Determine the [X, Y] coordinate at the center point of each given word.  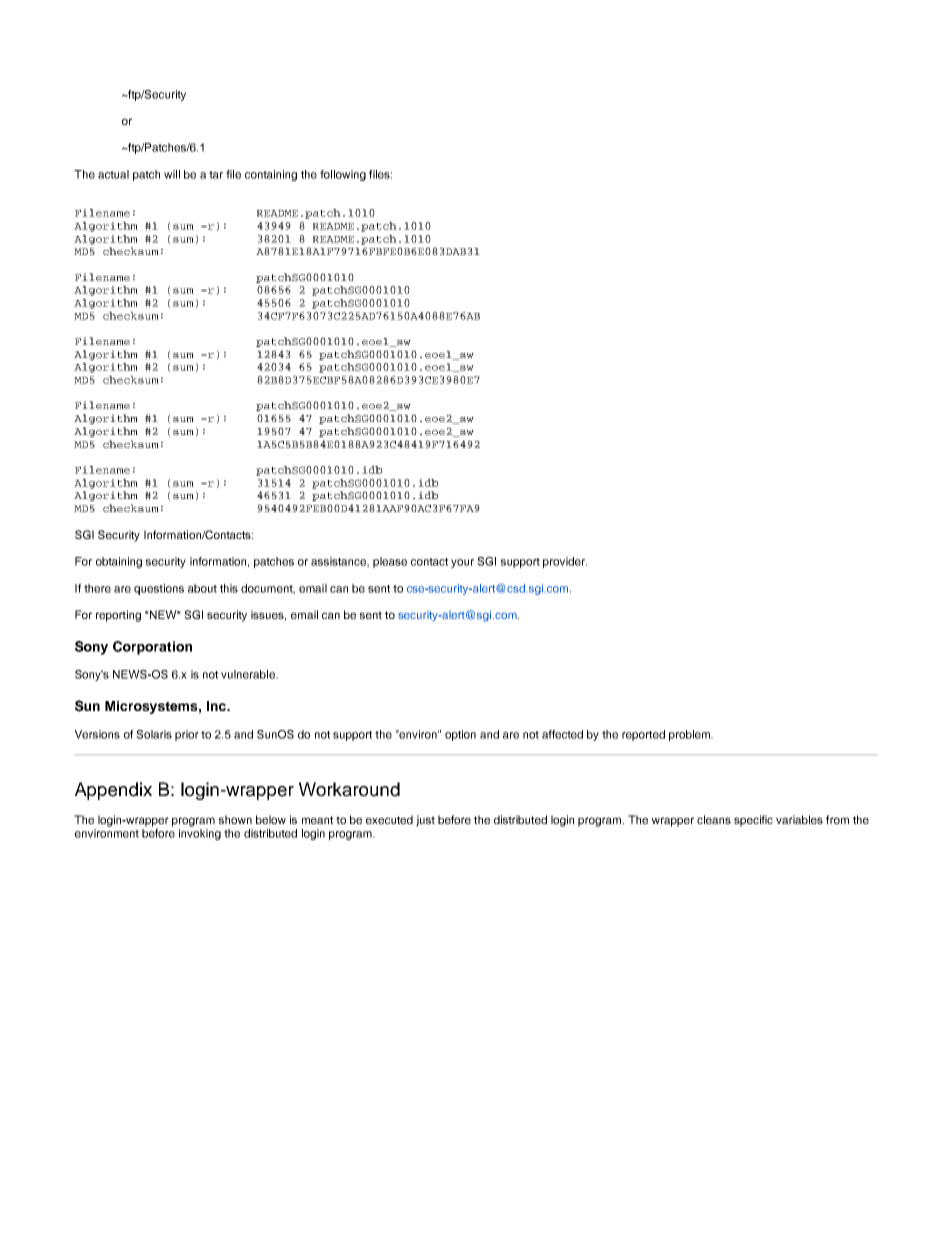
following [343, 175]
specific [753, 821]
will [172, 174]
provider [565, 562]
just [425, 821]
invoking [200, 834]
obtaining [119, 562]
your [462, 563]
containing [271, 175]
